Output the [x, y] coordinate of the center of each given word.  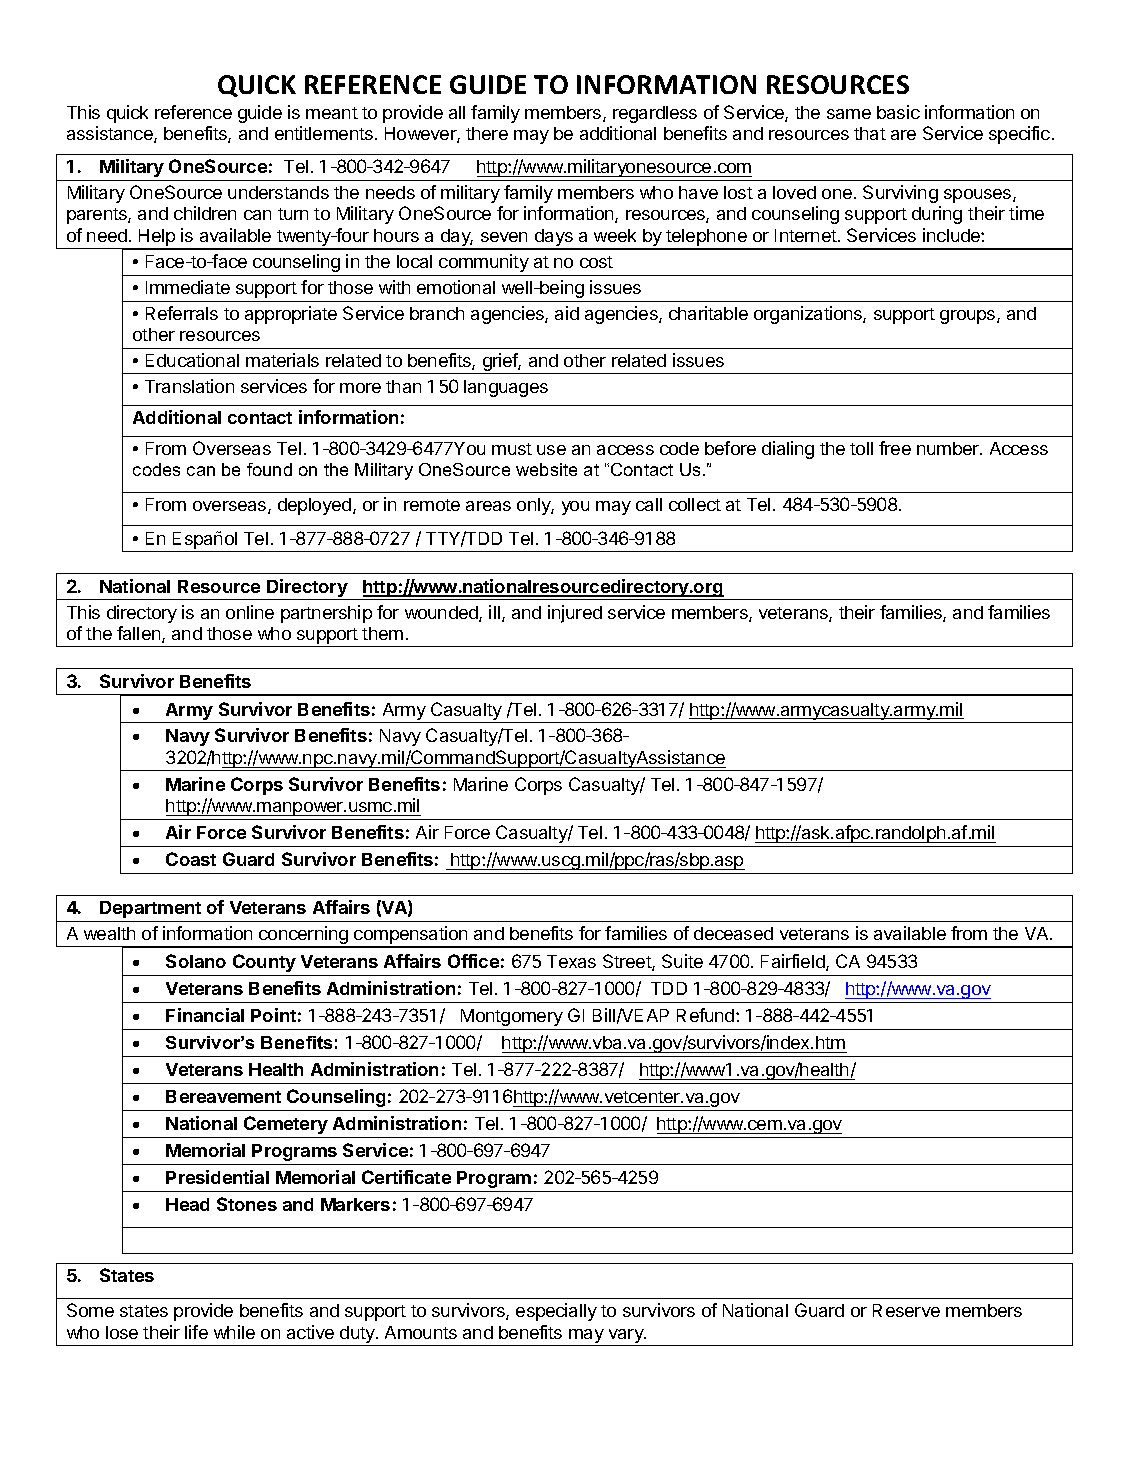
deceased [733, 933]
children [205, 213]
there [487, 133]
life [196, 1332]
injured [575, 614]
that [870, 133]
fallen [140, 634]
